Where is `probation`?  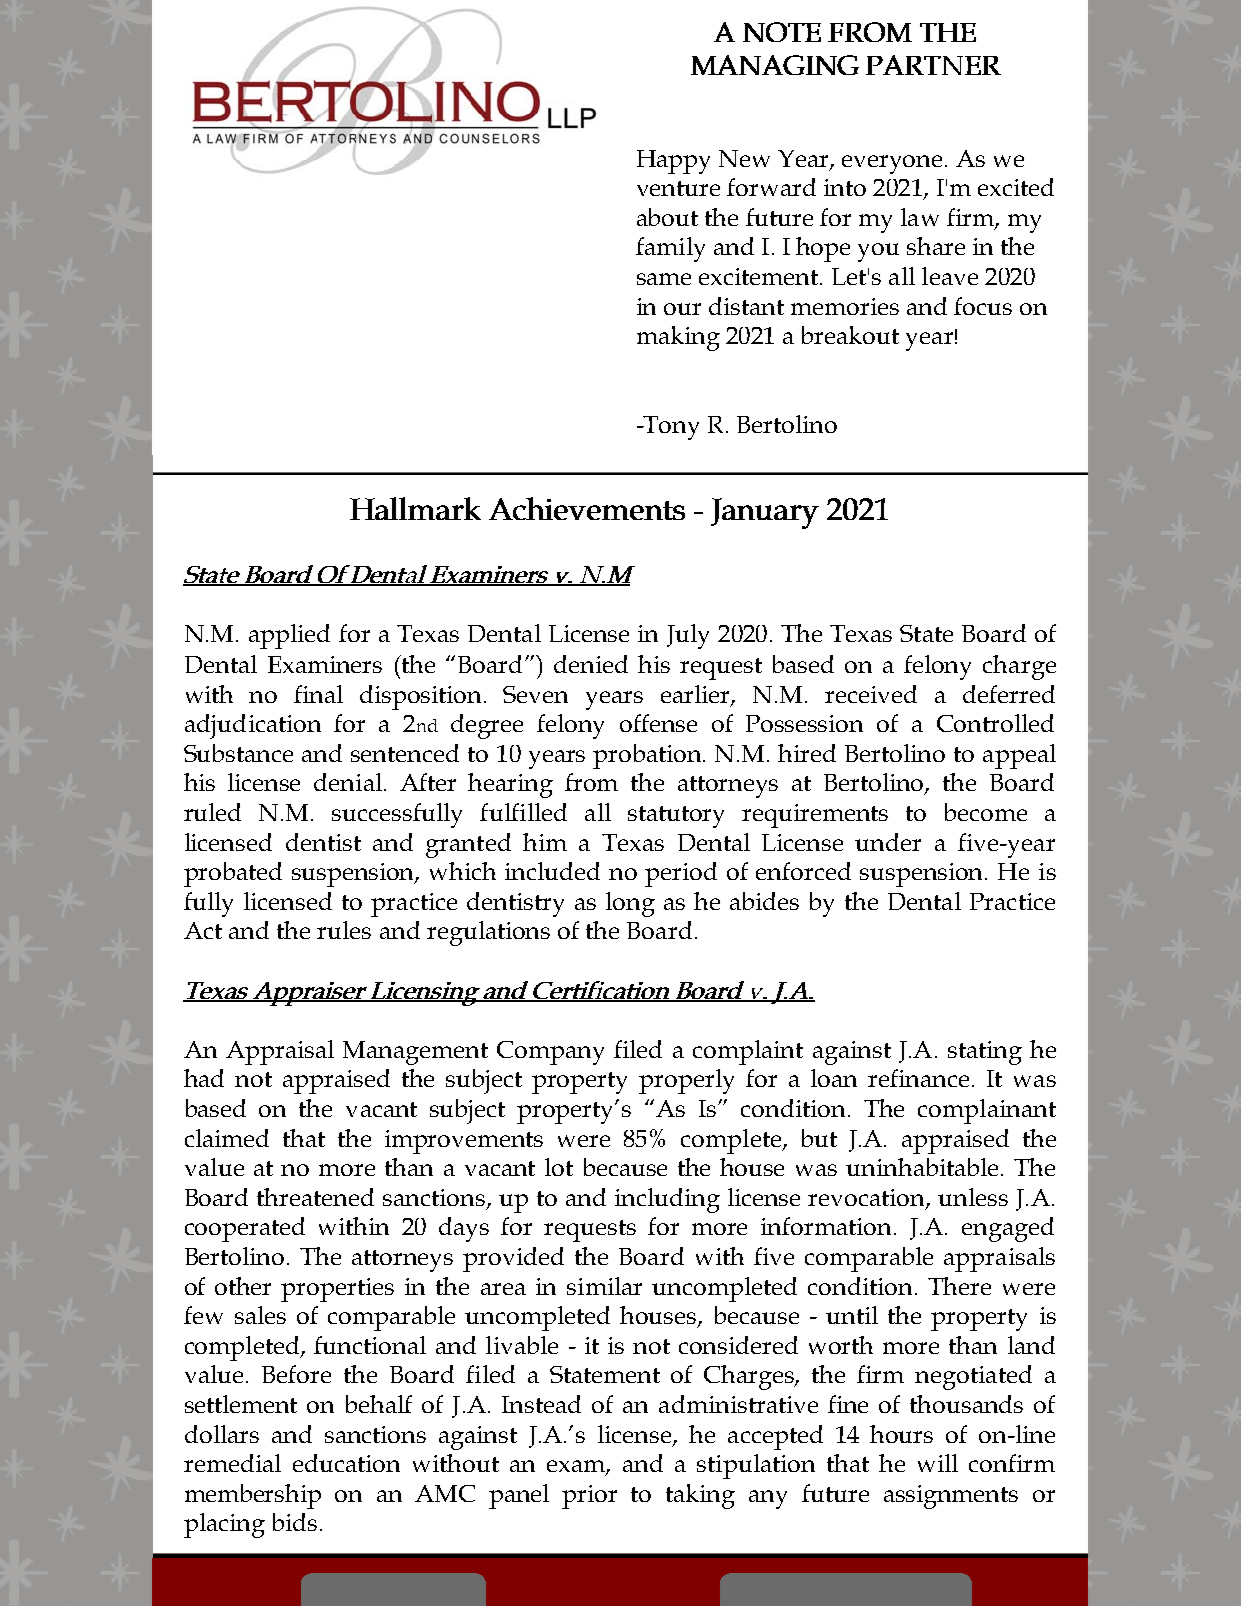 probation is located at coordinates (649, 756).
